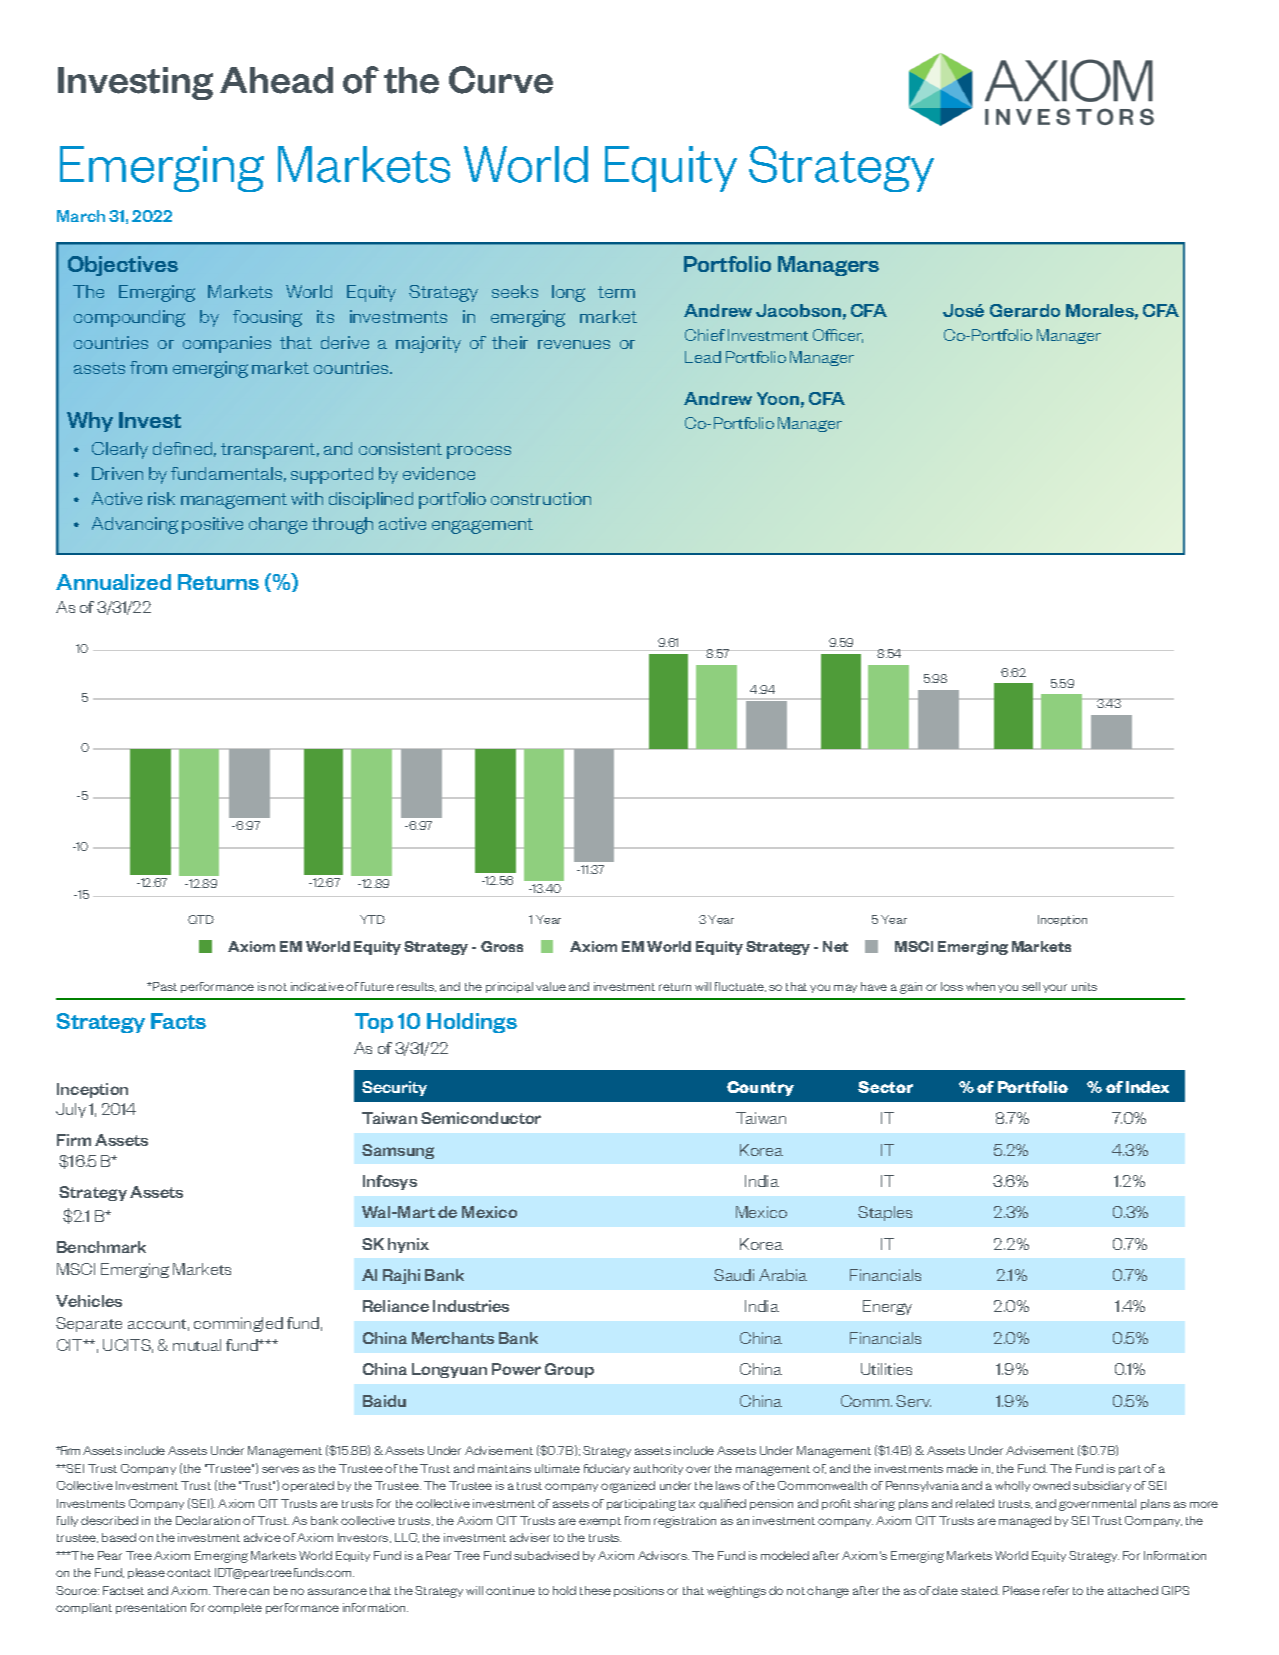 The image size is (1279, 1655). What do you see at coordinates (760, 1088) in the screenshot?
I see `Country` at bounding box center [760, 1088].
